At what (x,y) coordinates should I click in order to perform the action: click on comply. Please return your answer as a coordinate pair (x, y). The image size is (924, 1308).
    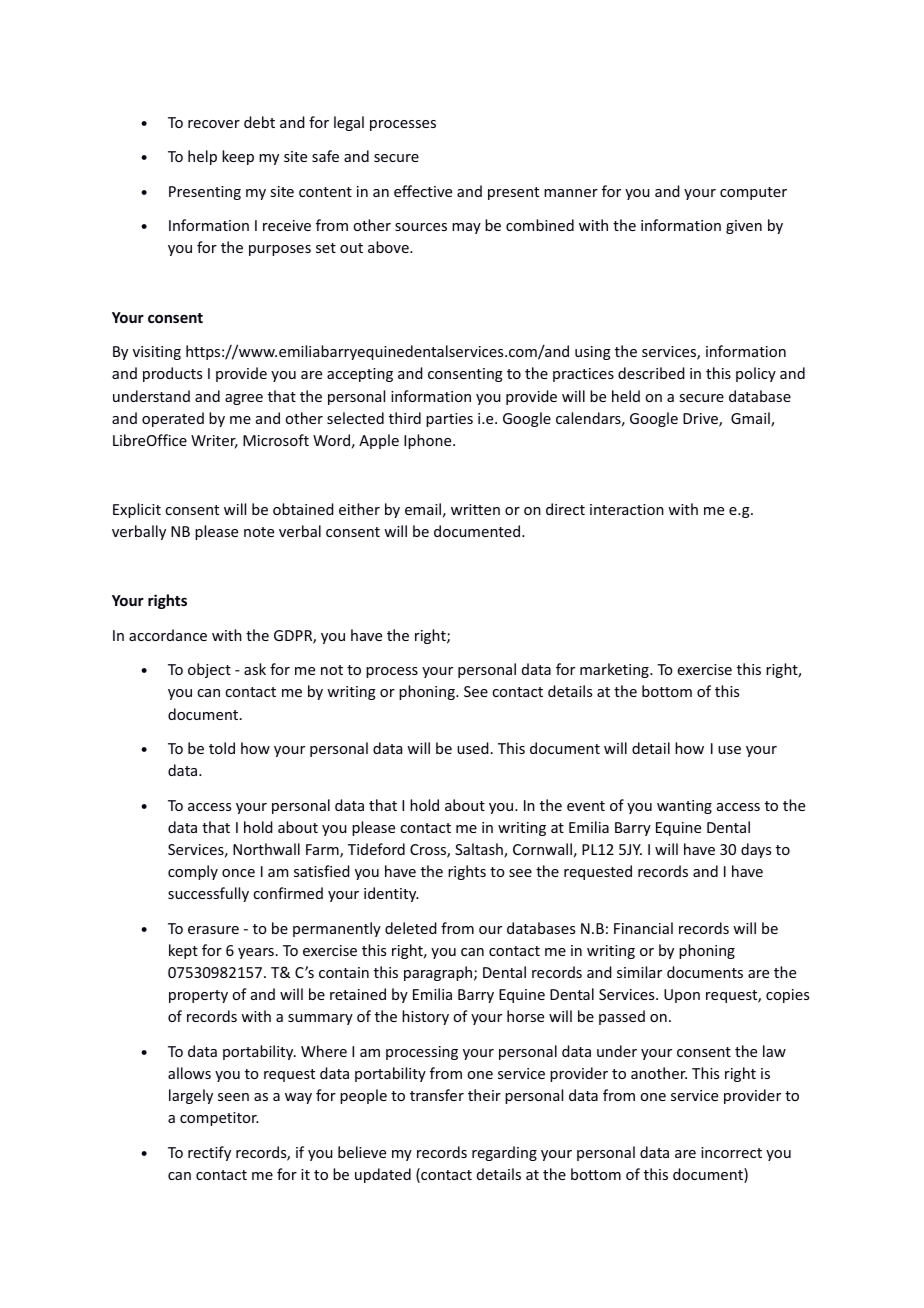
    Looking at the image, I should click on (193, 872).
